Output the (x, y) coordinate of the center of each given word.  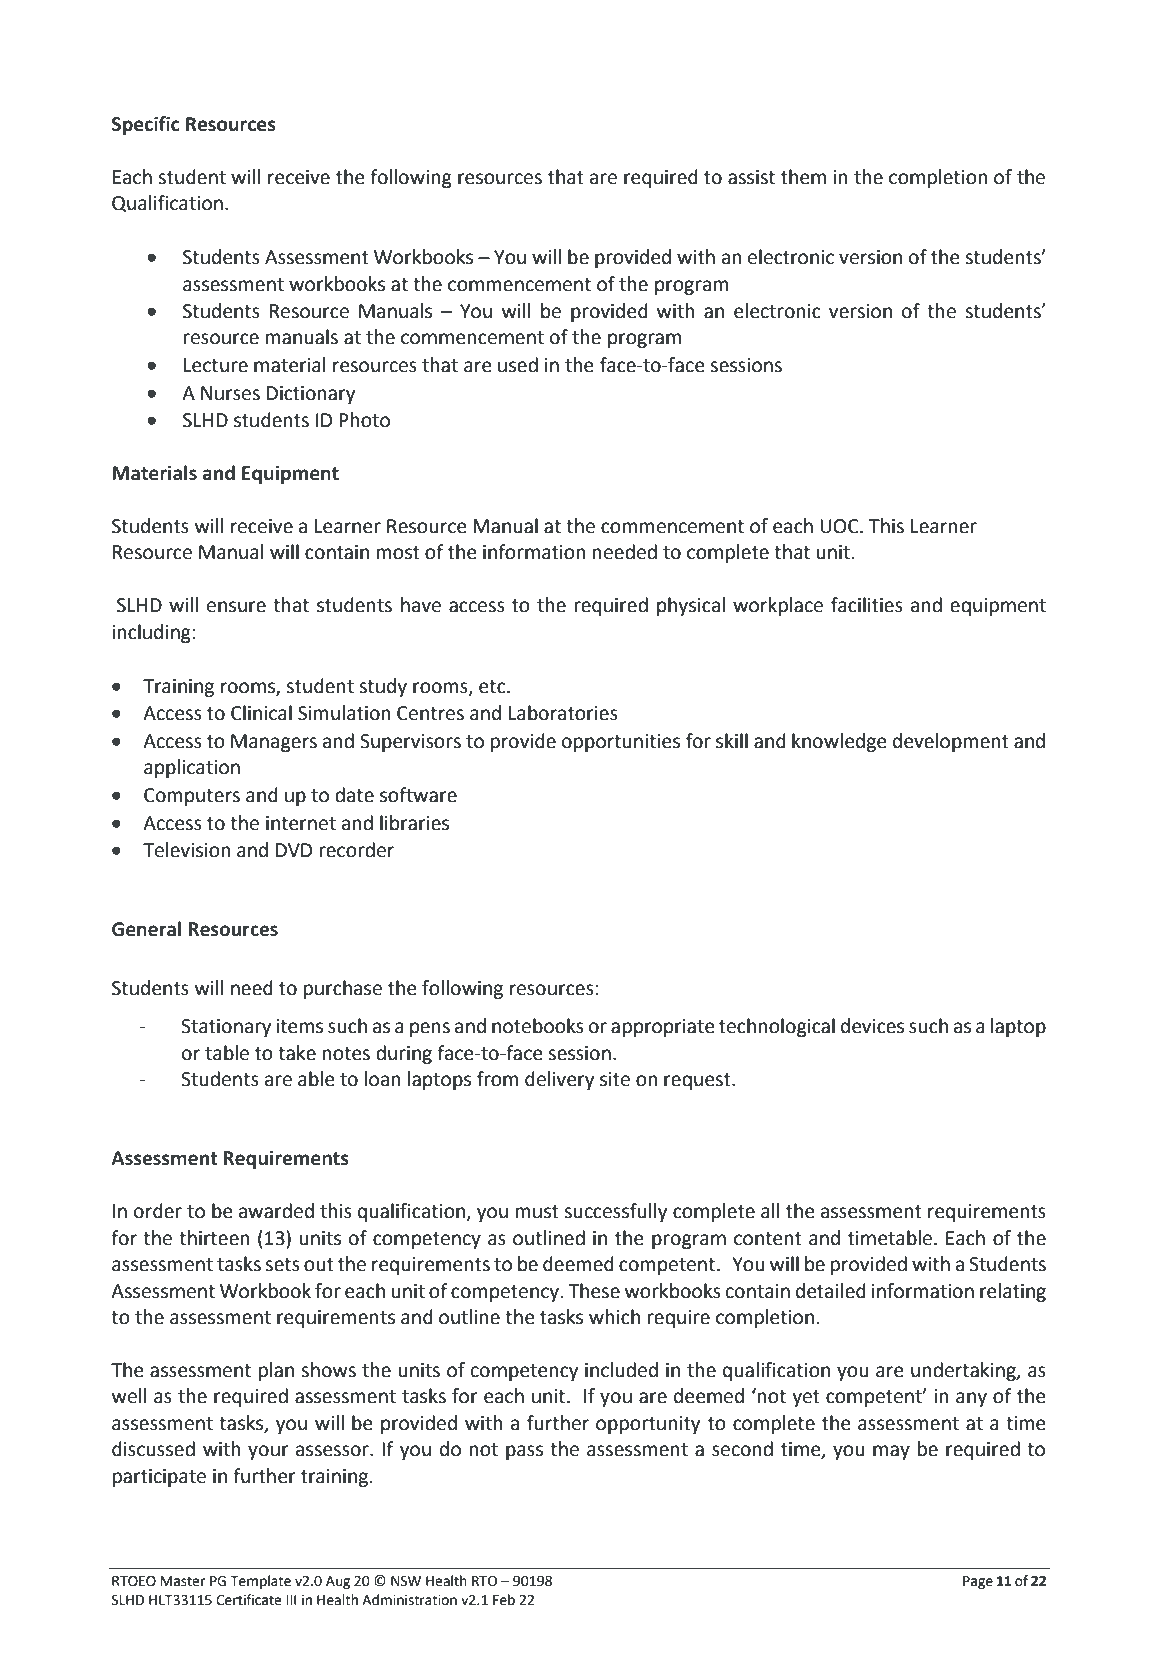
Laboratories (563, 713)
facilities (867, 605)
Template (260, 1582)
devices (872, 1026)
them (803, 177)
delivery (559, 1080)
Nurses (230, 393)
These (594, 1291)
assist (751, 177)
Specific (146, 125)
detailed (831, 1291)
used (518, 365)
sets (282, 1265)
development (951, 742)
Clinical (261, 713)
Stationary (226, 1028)
